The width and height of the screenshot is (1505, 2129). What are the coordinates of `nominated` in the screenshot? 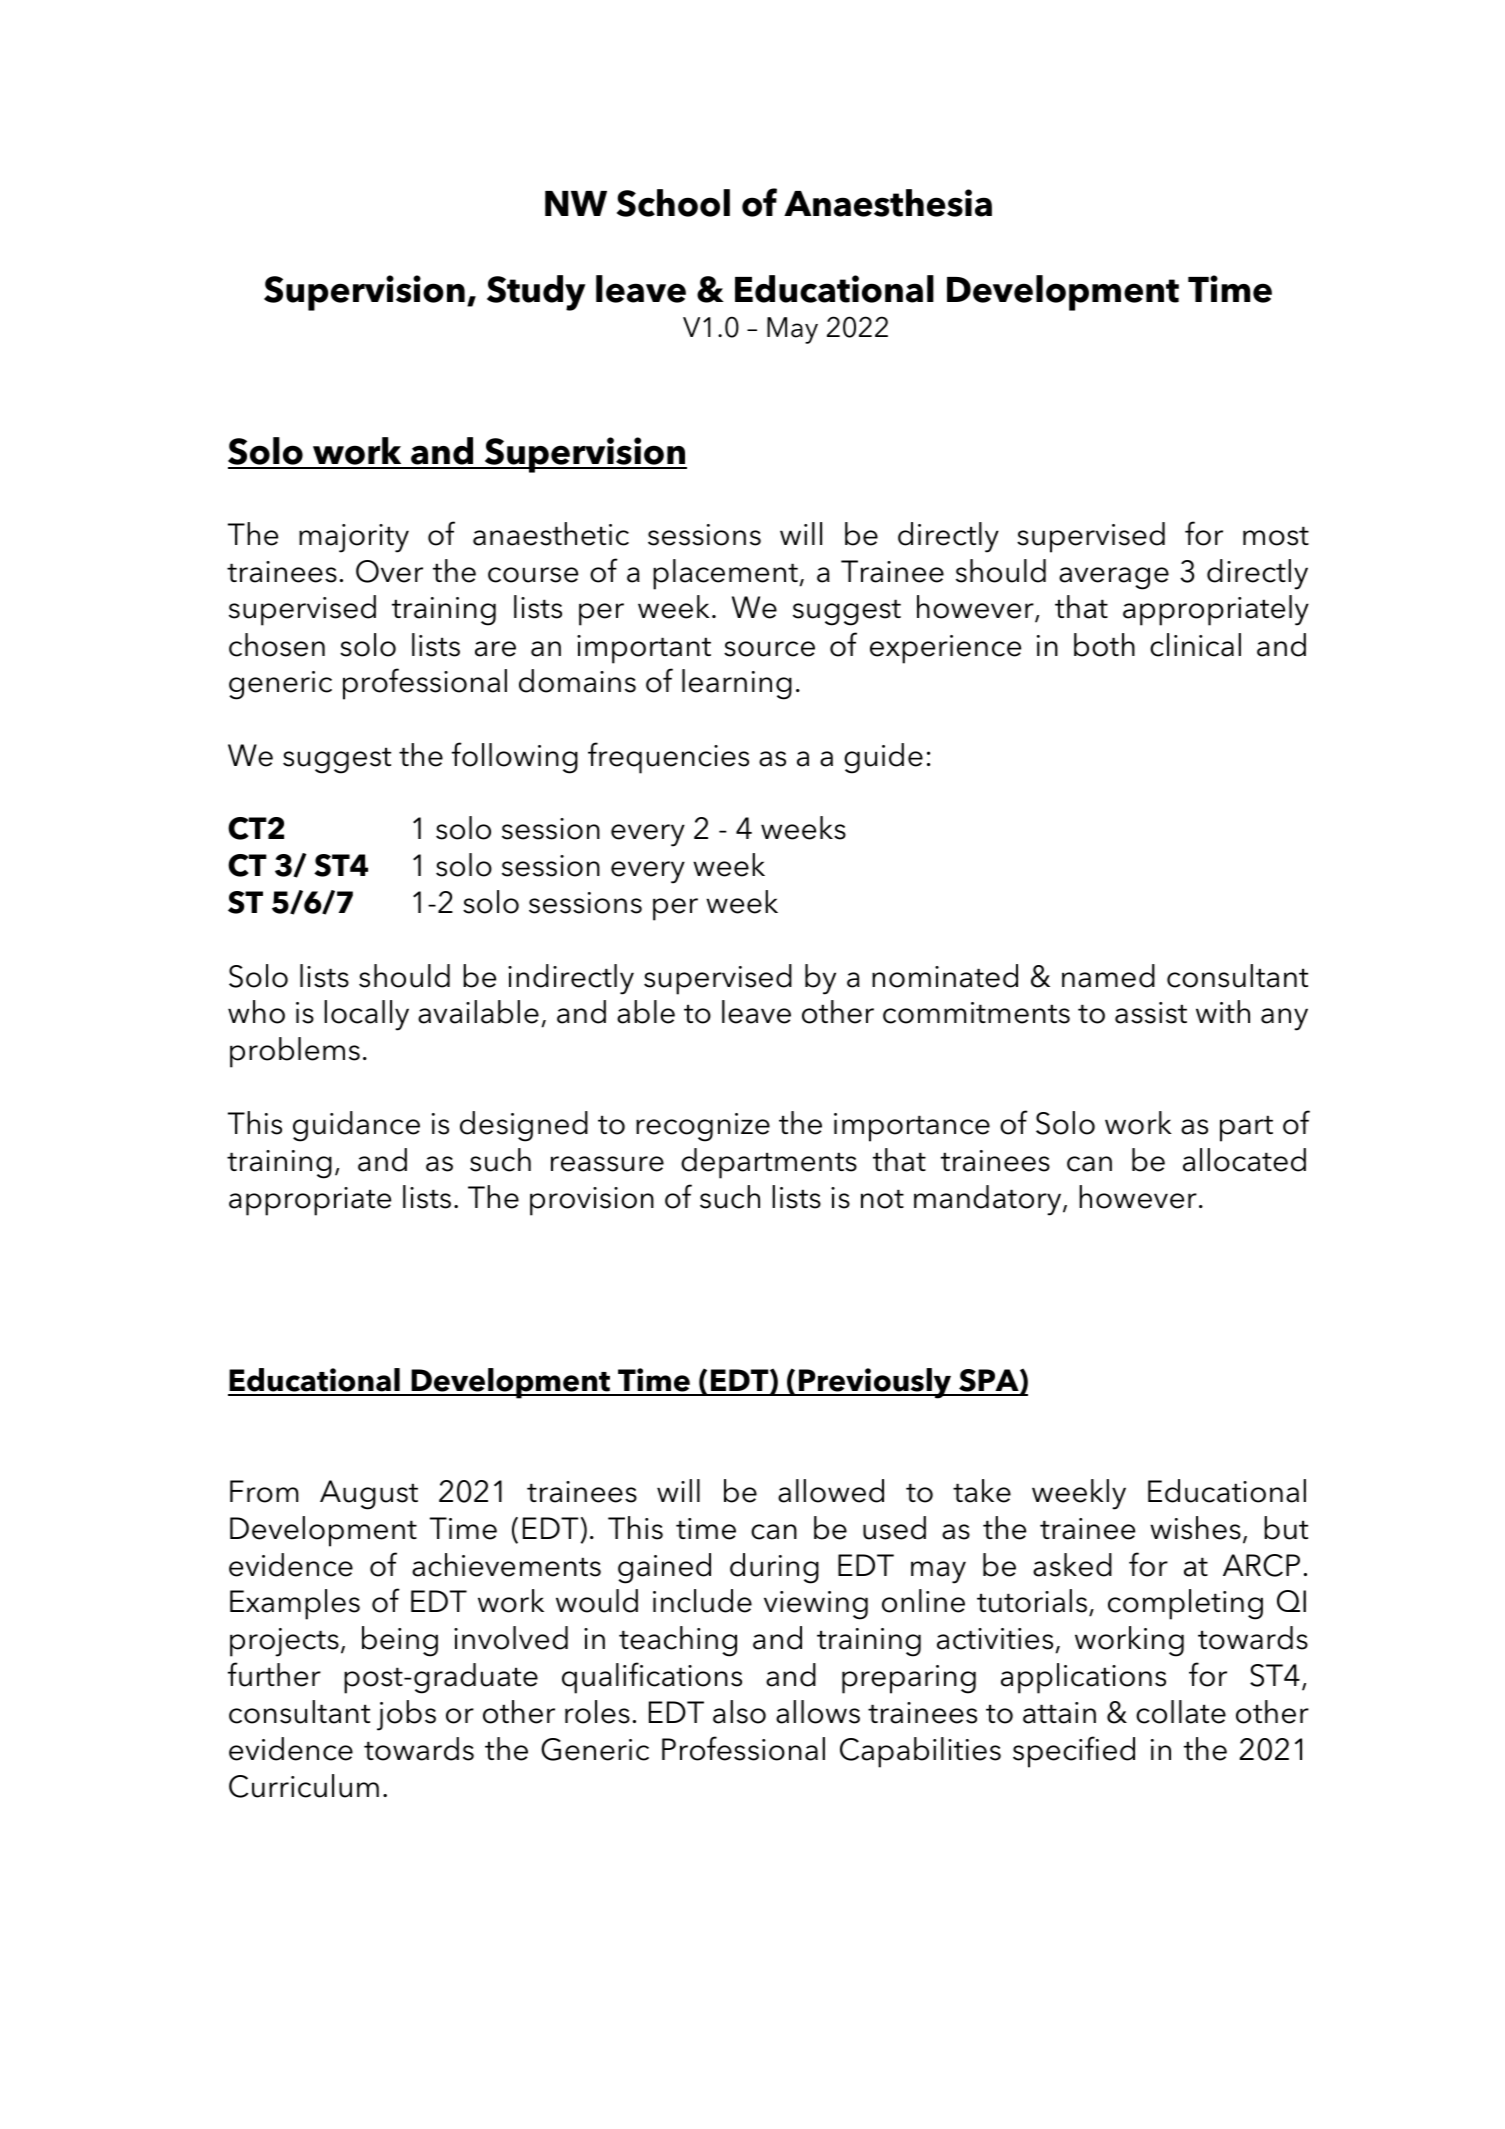 It's located at (945, 976).
